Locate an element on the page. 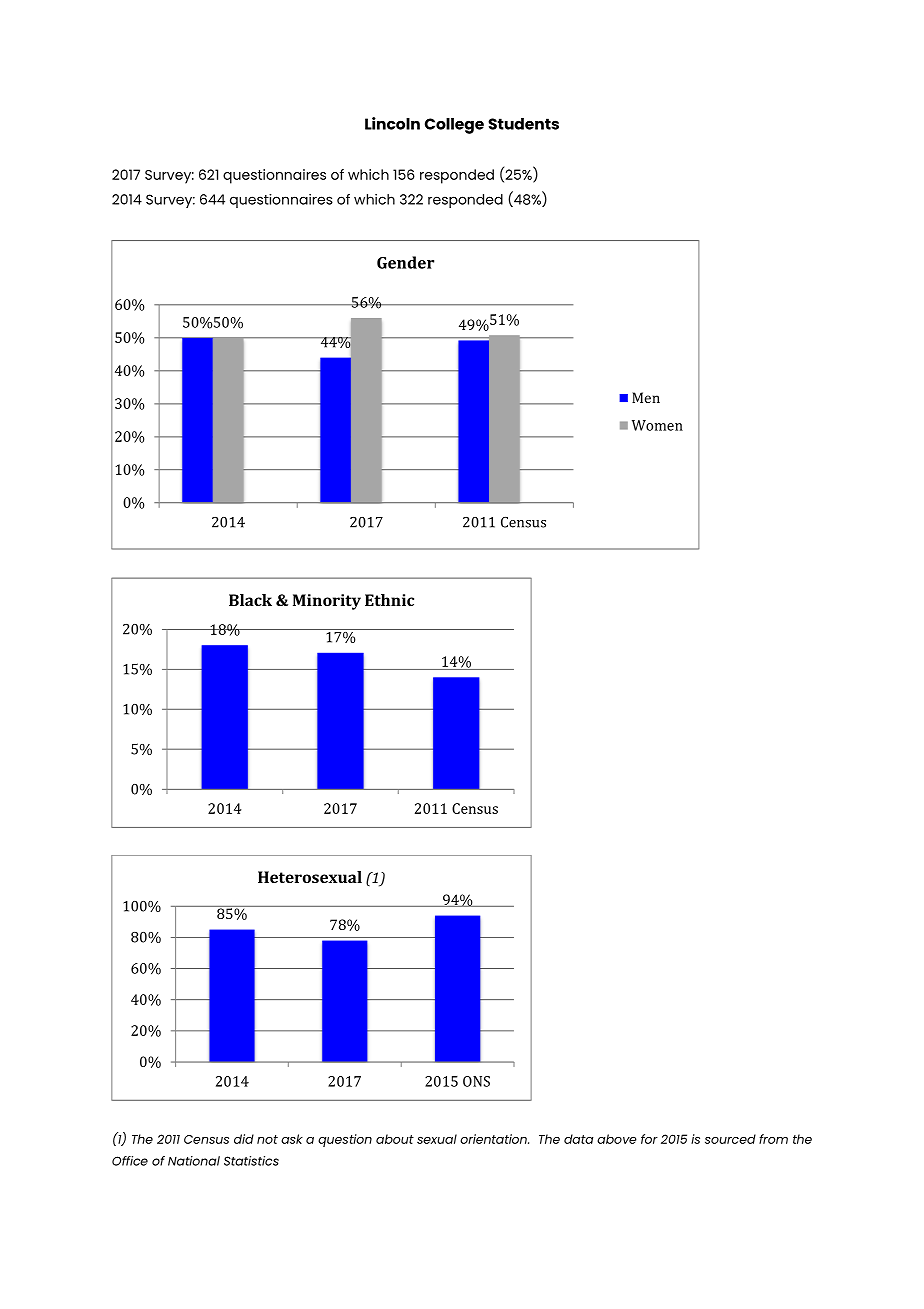 The height and width of the image is (1309, 924). sourced is located at coordinates (730, 1139).
